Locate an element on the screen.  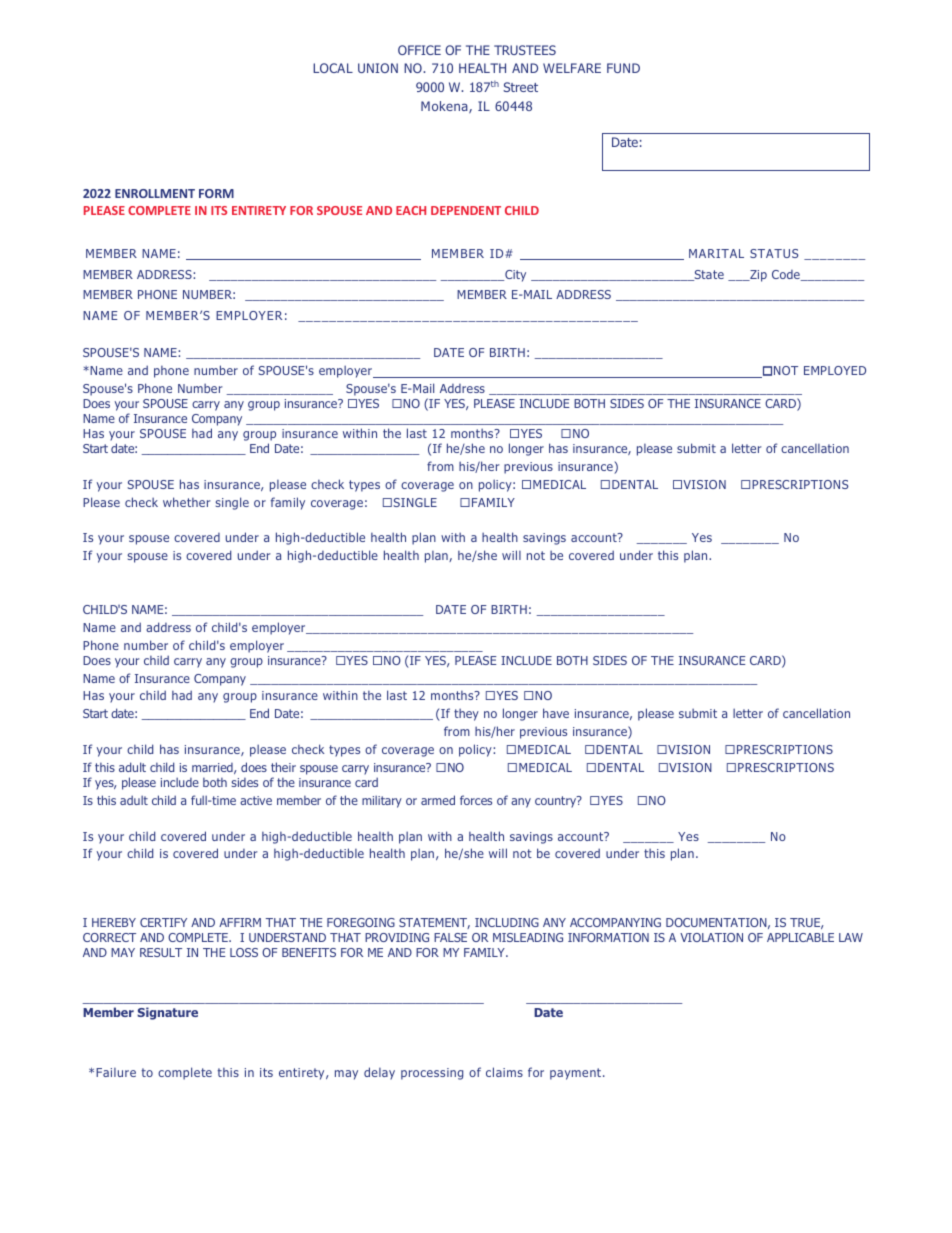
Signature is located at coordinates (167, 1013).
